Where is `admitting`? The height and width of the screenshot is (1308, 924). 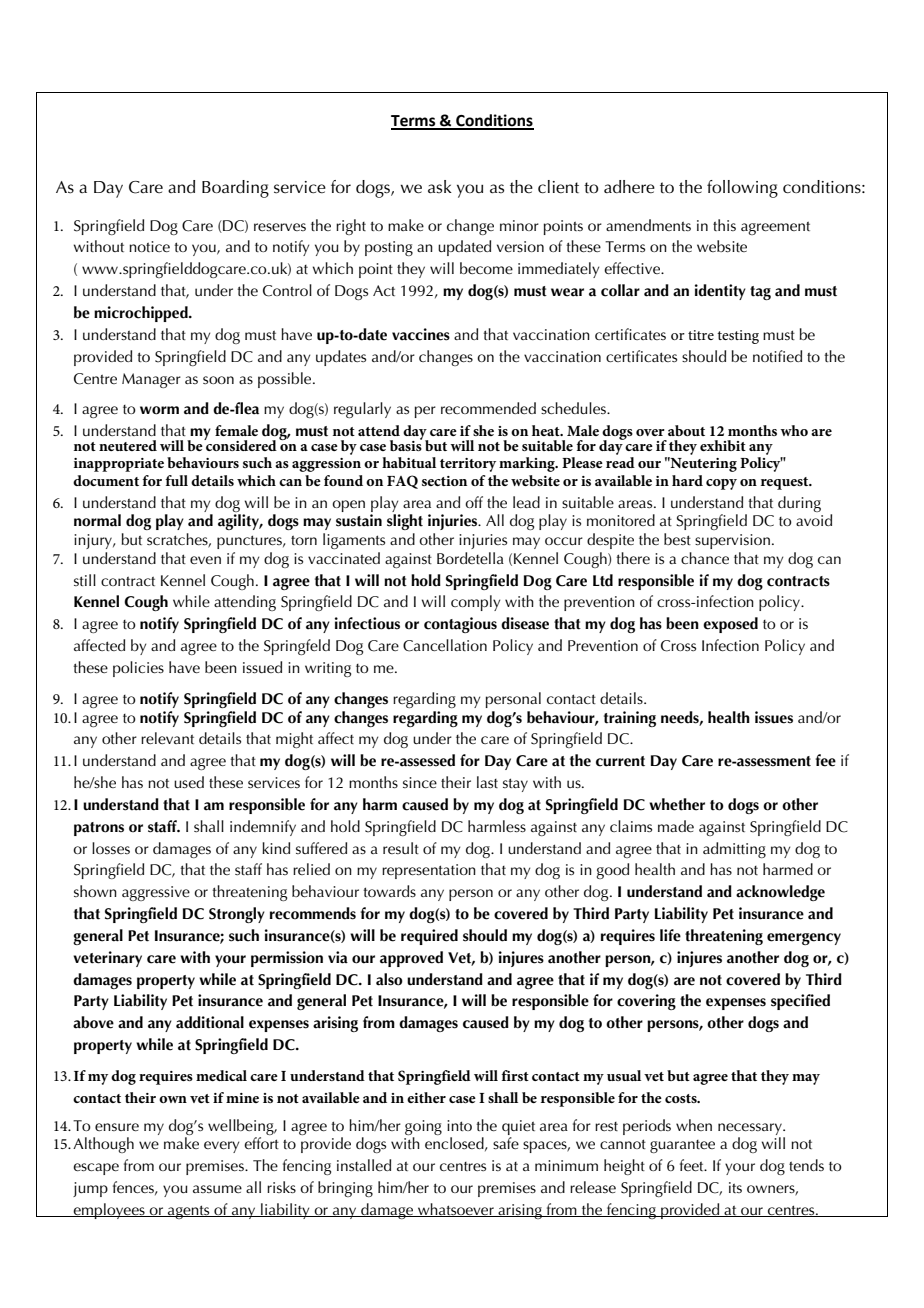 admitting is located at coordinates (734, 850).
